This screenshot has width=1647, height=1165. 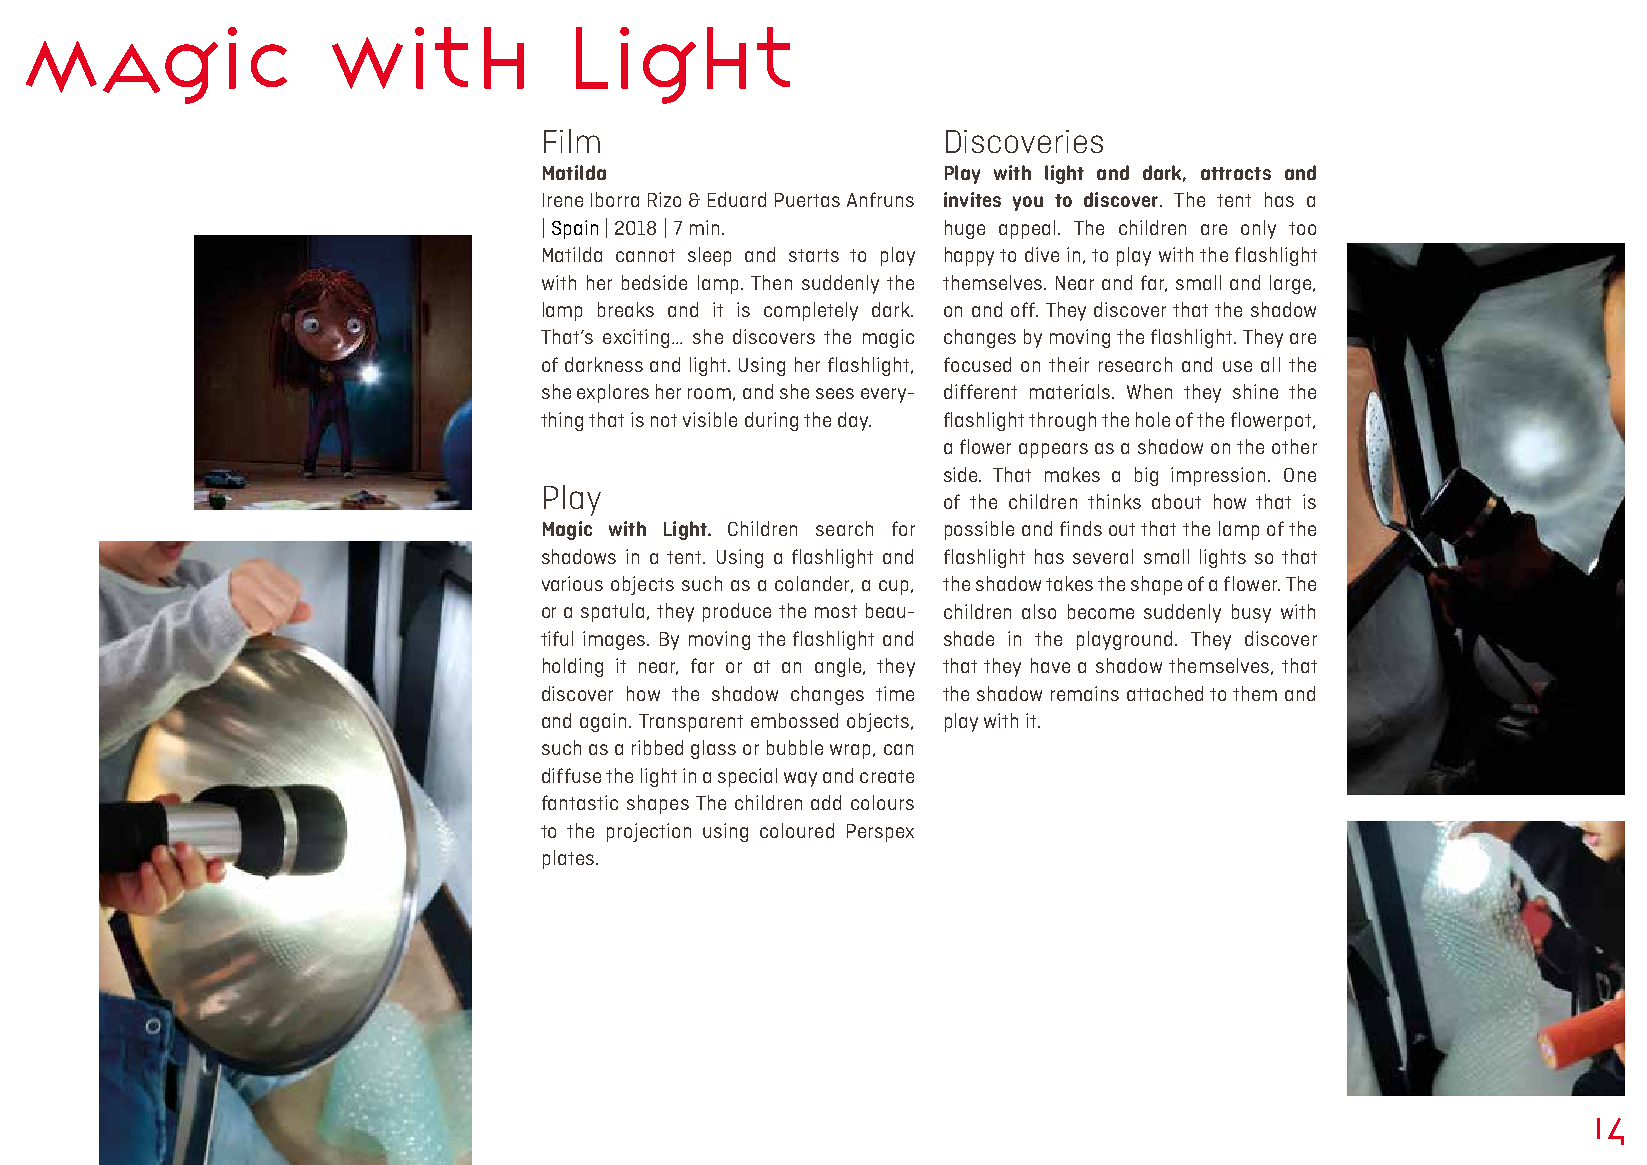 I want to click on Rizo, so click(x=664, y=199).
